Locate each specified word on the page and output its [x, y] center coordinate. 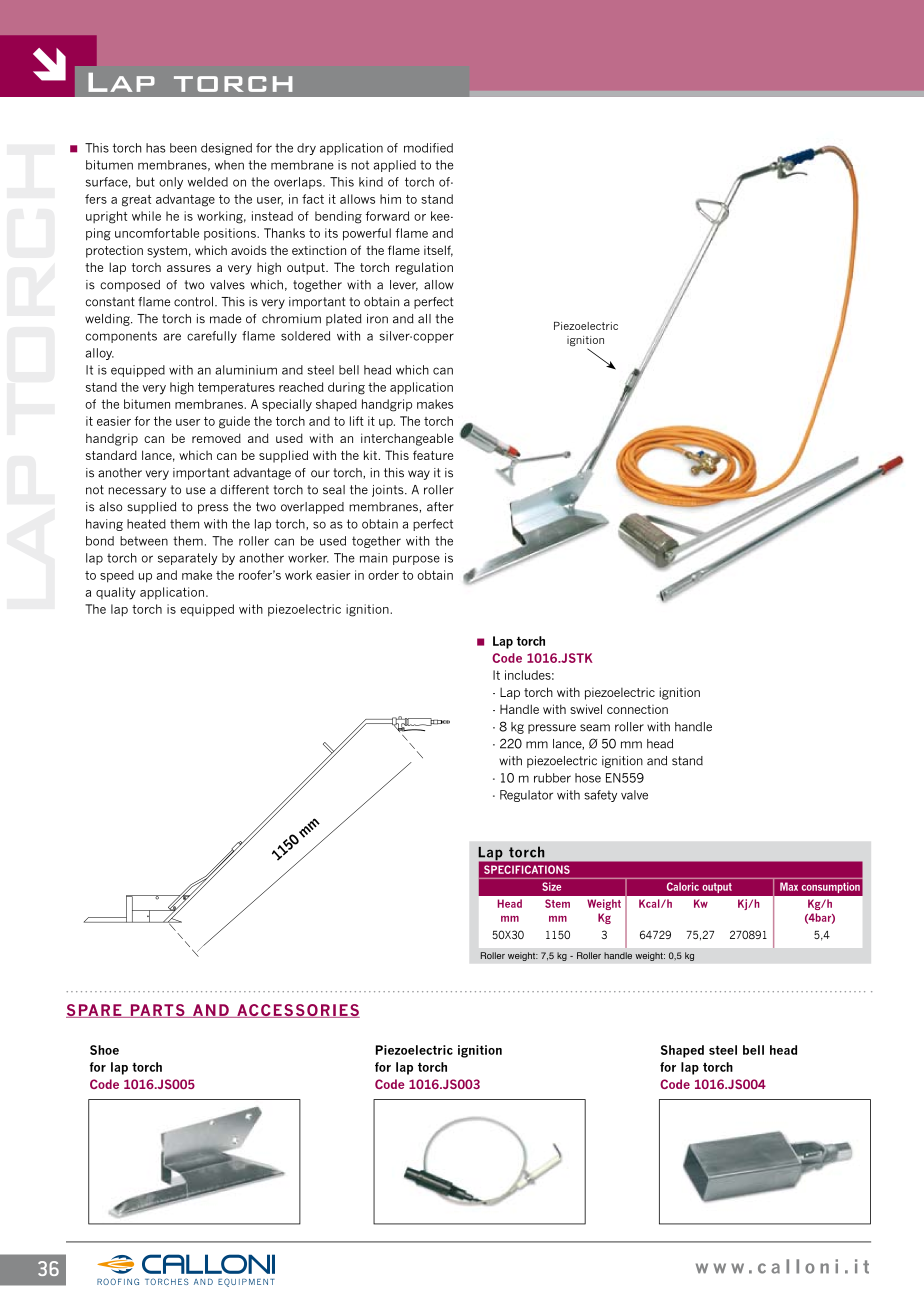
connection [637, 709]
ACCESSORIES [297, 1011]
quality [116, 593]
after [440, 507]
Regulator [526, 796]
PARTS [157, 1011]
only [171, 183]
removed [216, 438]
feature [433, 455]
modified [428, 148]
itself [438, 251]
